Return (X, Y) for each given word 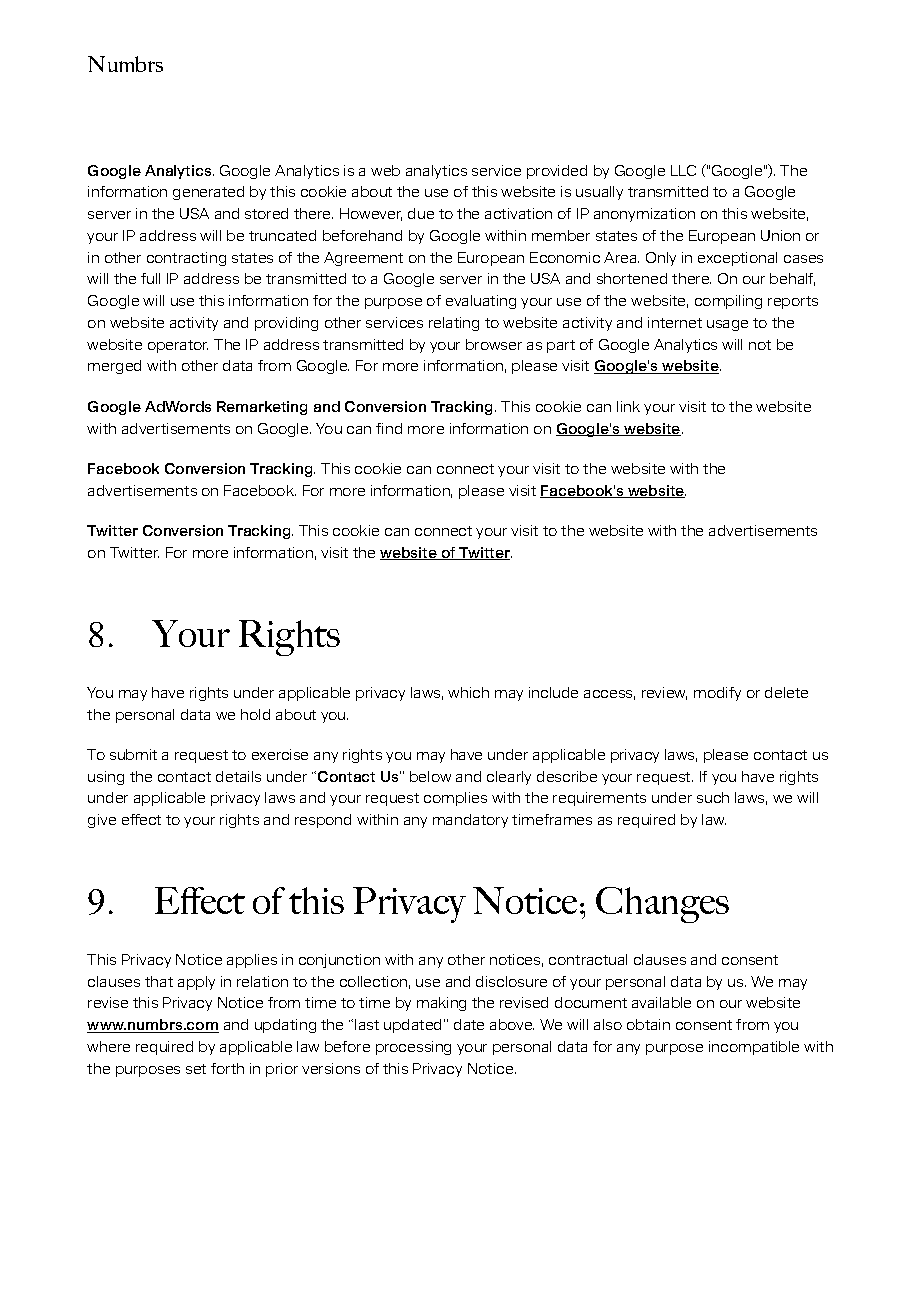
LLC (683, 170)
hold (255, 714)
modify (717, 694)
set (196, 1069)
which (468, 692)
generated (208, 193)
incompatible (754, 1048)
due (421, 213)
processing (413, 1048)
